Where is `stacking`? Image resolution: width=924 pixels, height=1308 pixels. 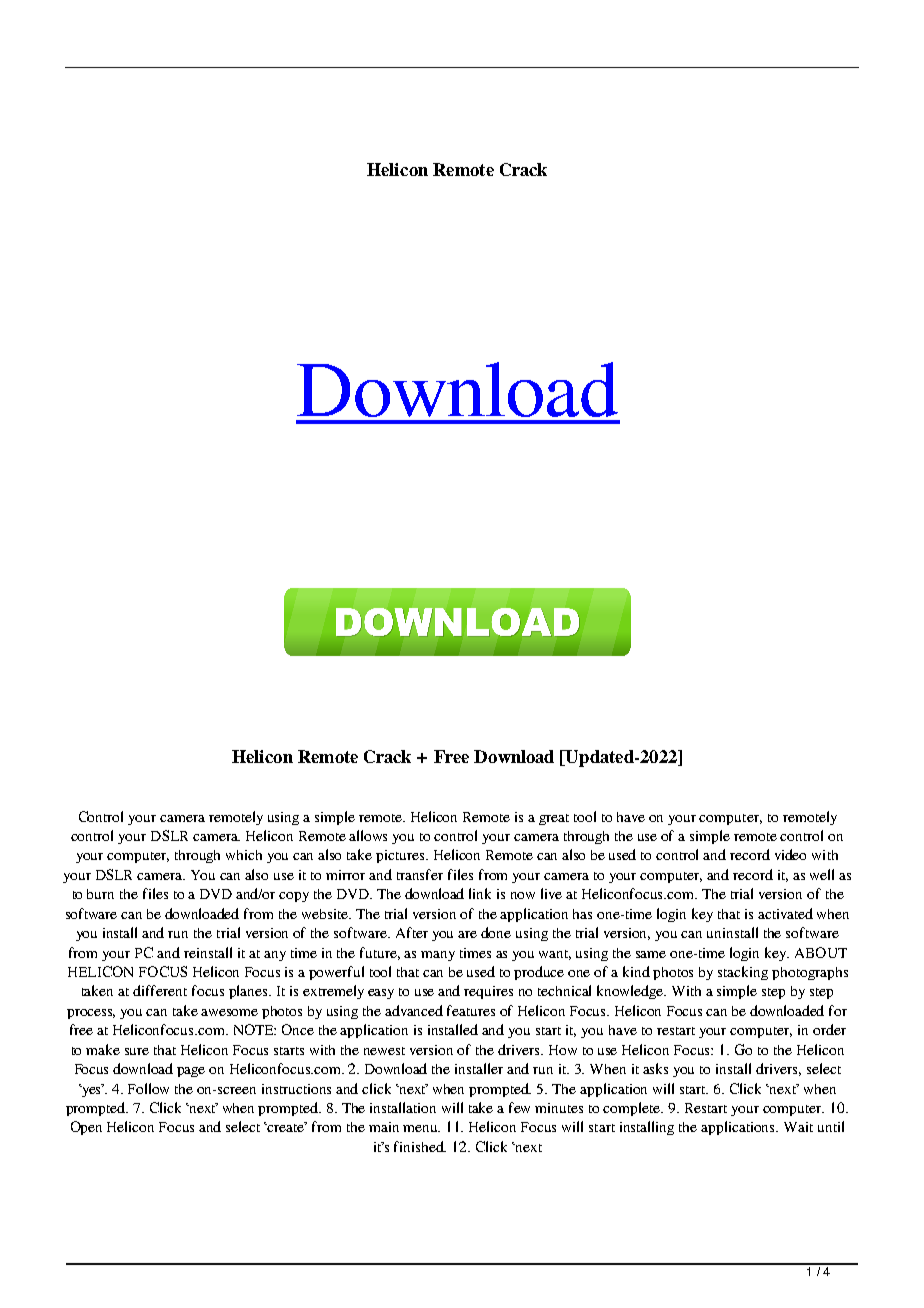 stacking is located at coordinates (743, 973).
